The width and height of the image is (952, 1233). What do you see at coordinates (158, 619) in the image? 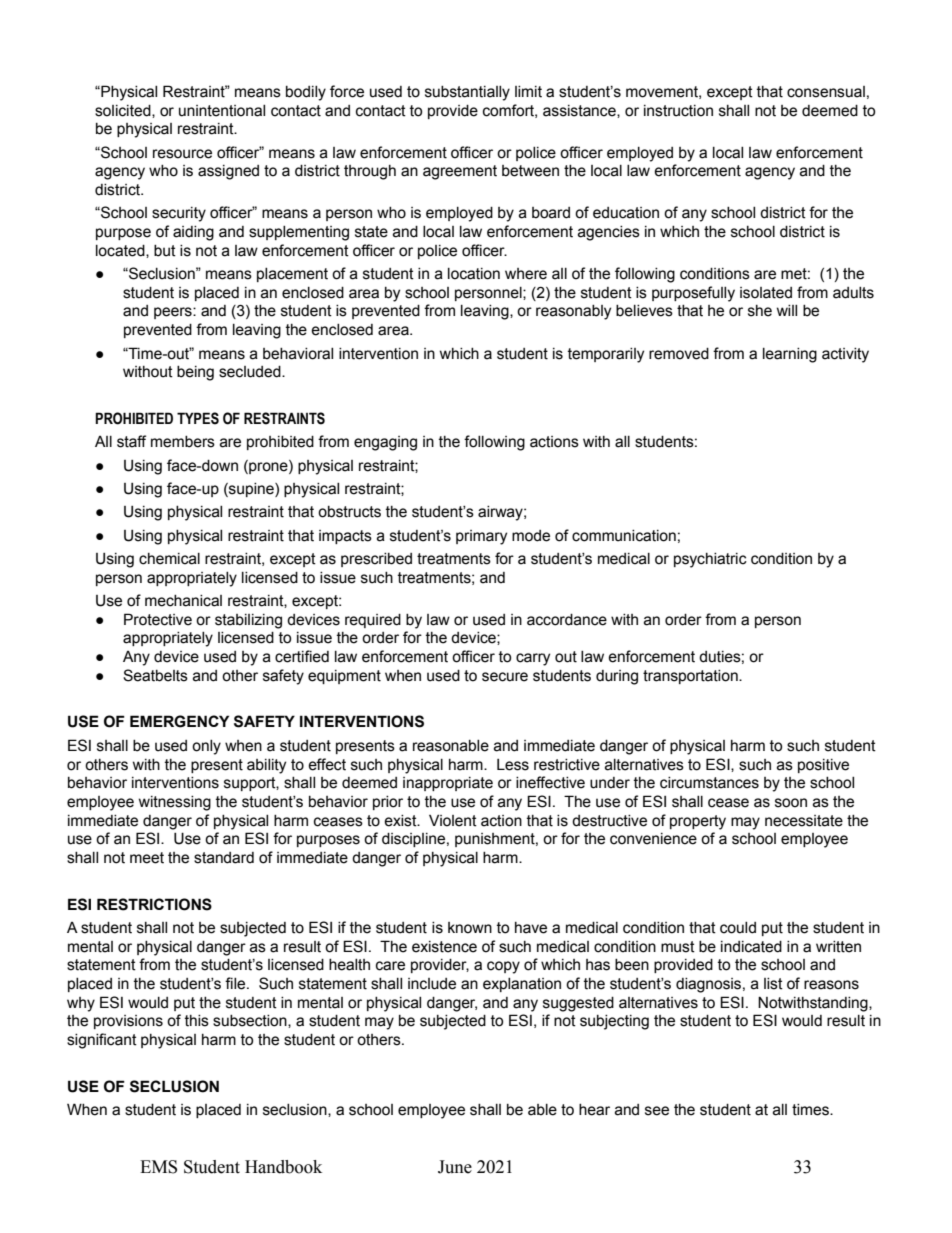
I see `Protective` at bounding box center [158, 619].
